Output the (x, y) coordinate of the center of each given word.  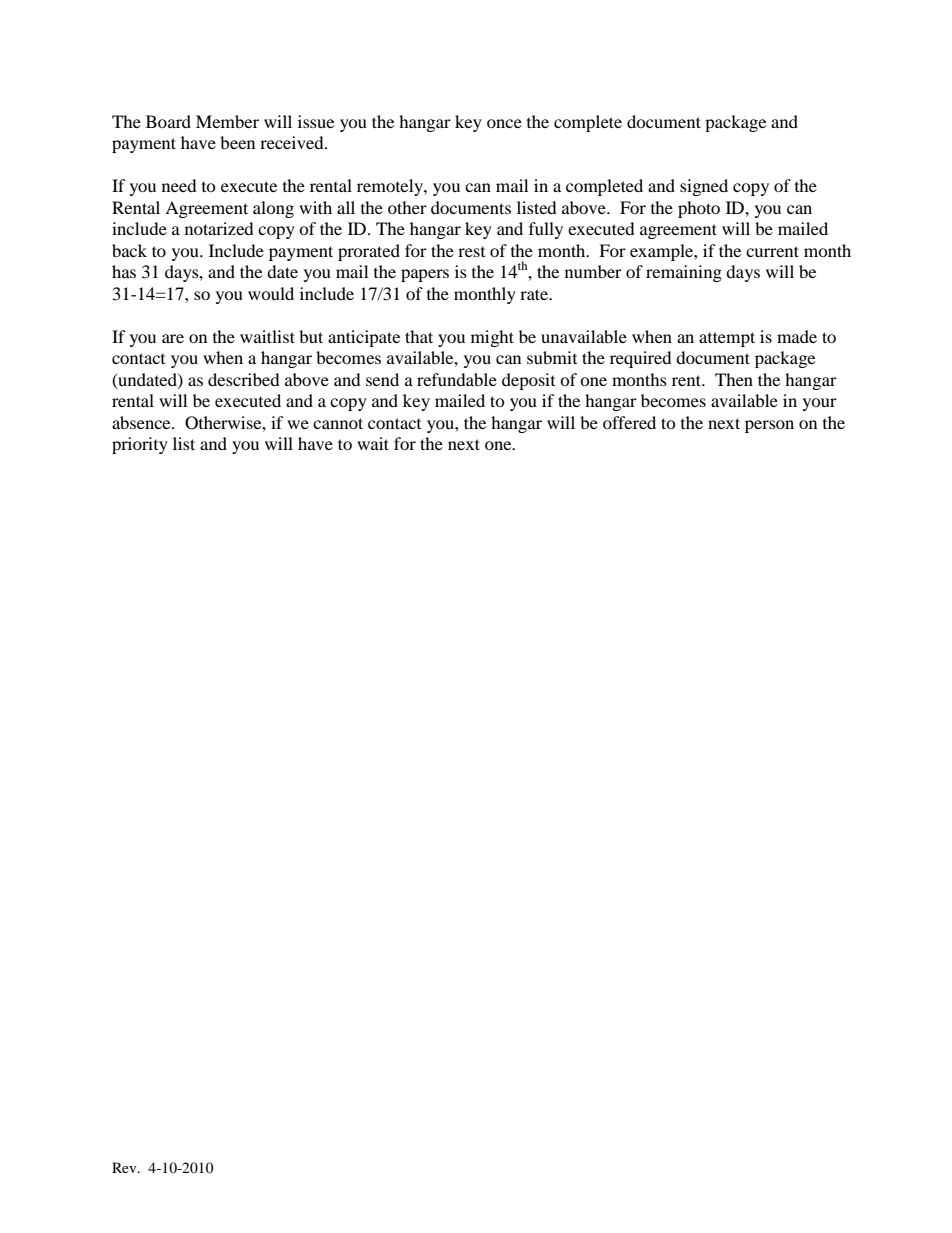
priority (140, 445)
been (237, 142)
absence (142, 422)
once (504, 123)
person (769, 426)
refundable (457, 379)
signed (704, 187)
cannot (338, 423)
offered (629, 422)
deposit (528, 381)
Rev (125, 1167)
